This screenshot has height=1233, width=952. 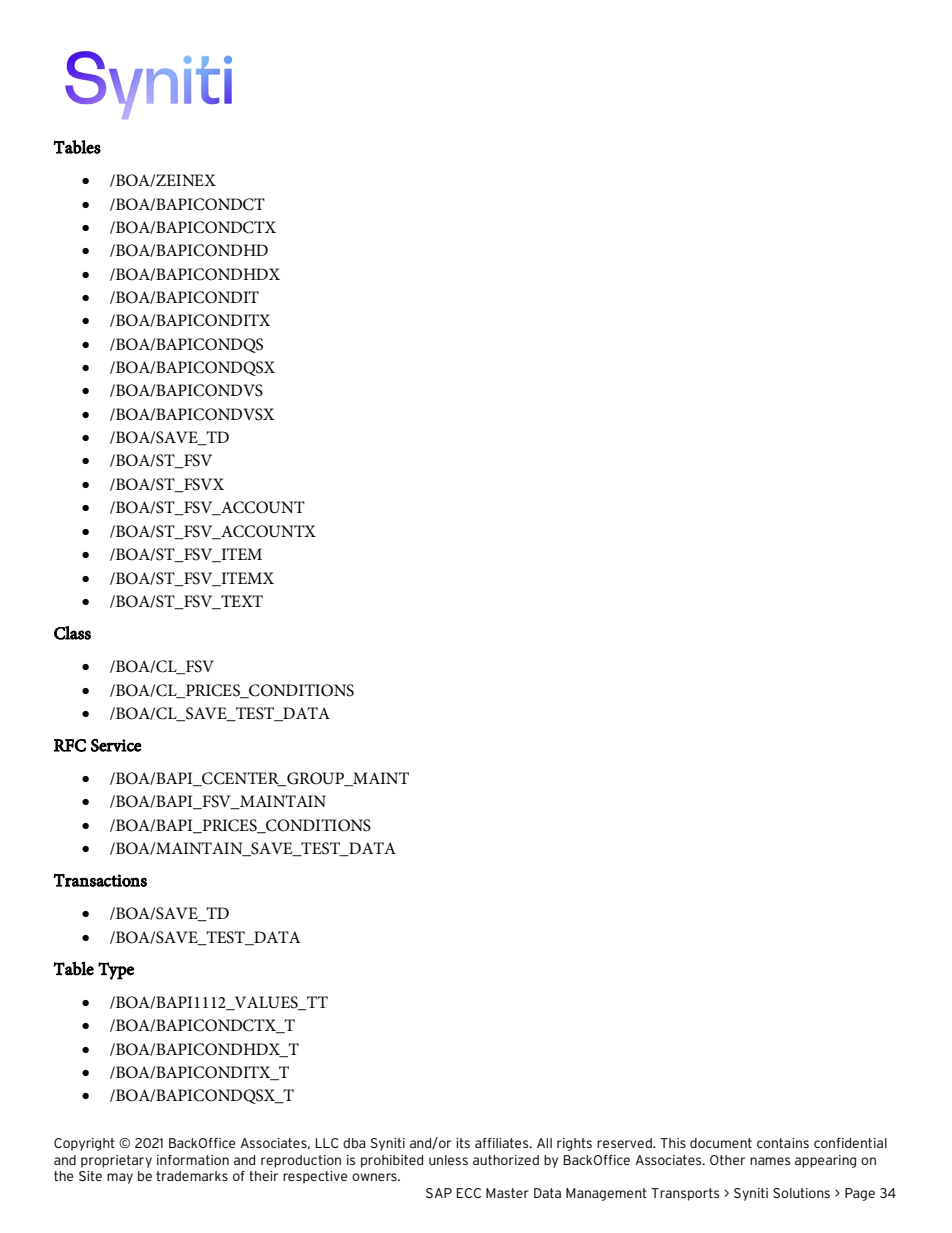 I want to click on trademarks, so click(x=192, y=1176).
